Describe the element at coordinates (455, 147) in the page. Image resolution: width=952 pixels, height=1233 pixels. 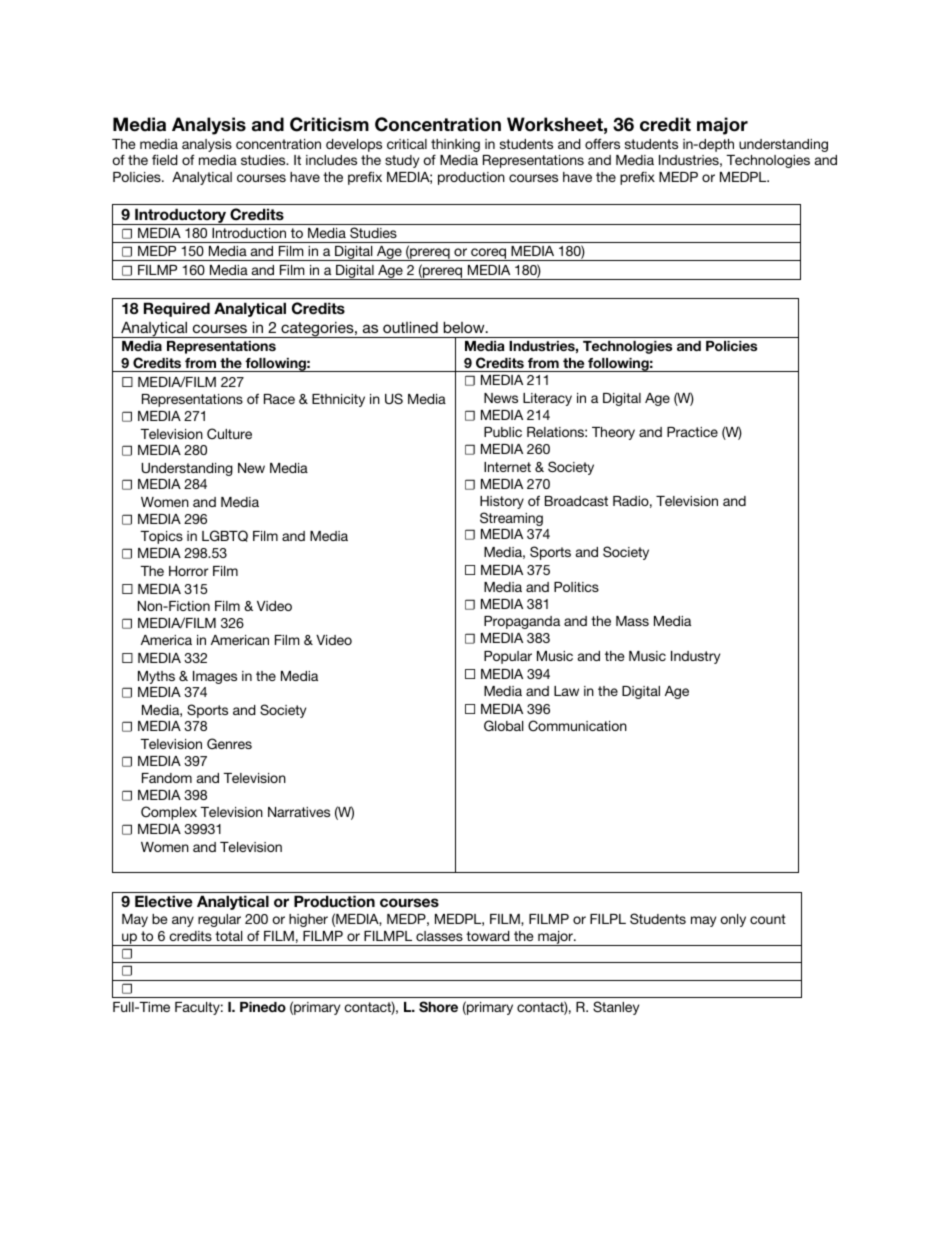
I see `thinking` at that location.
